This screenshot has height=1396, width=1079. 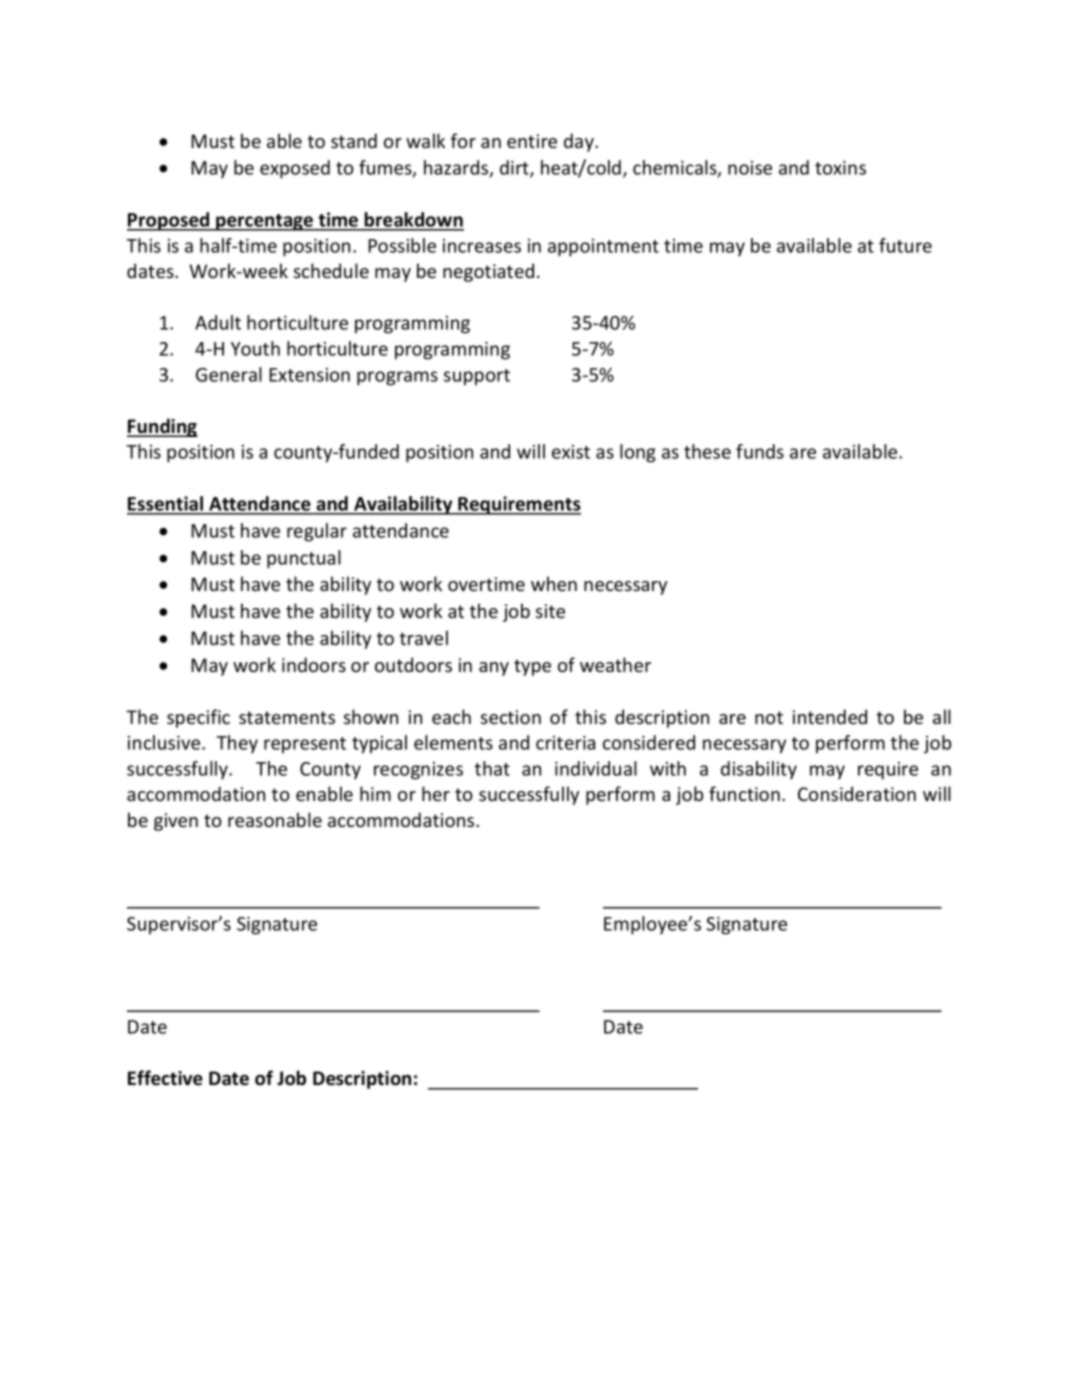 What do you see at coordinates (515, 169) in the screenshot?
I see `dirt` at bounding box center [515, 169].
